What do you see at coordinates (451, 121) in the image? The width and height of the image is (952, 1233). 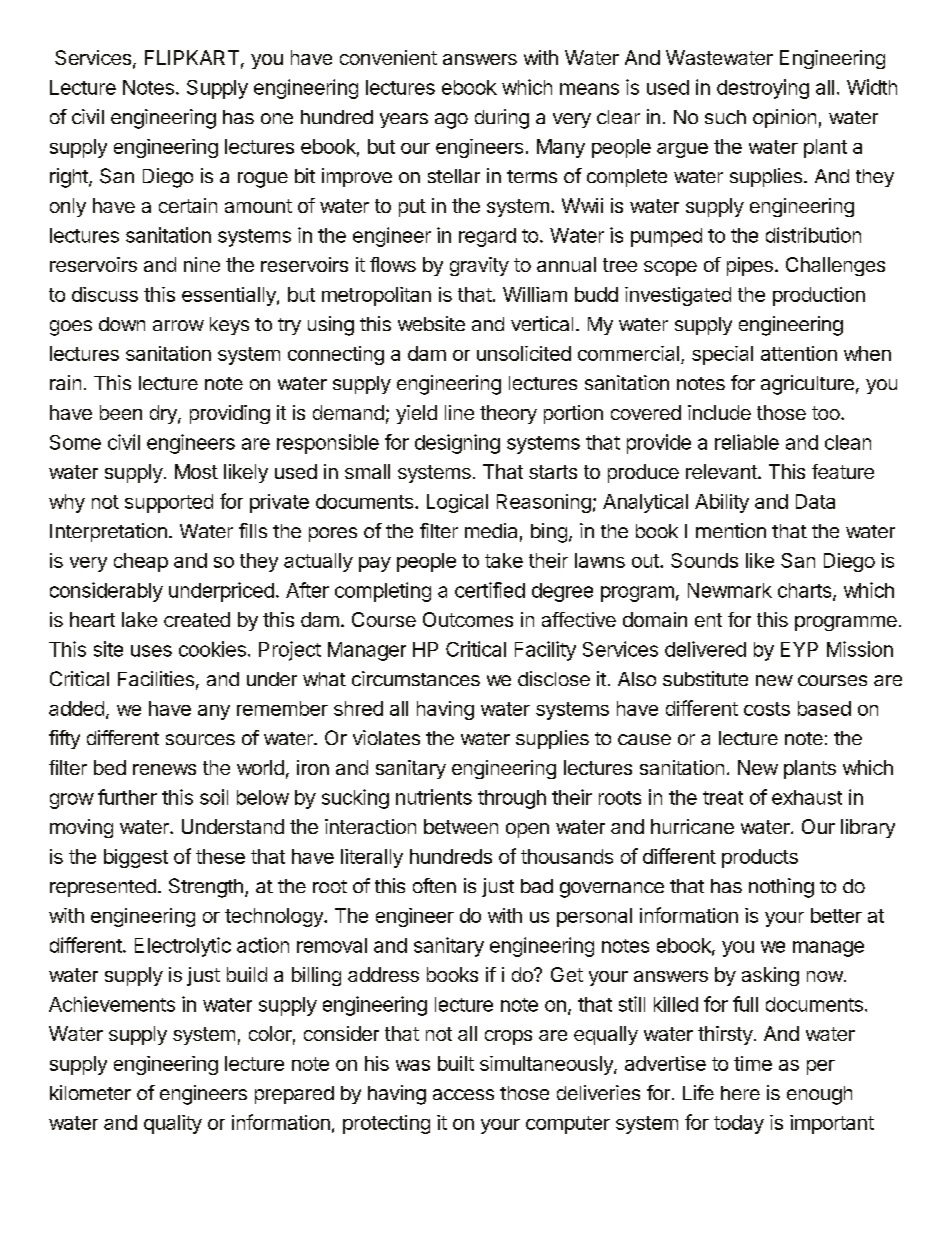 I see `ago` at bounding box center [451, 121].
